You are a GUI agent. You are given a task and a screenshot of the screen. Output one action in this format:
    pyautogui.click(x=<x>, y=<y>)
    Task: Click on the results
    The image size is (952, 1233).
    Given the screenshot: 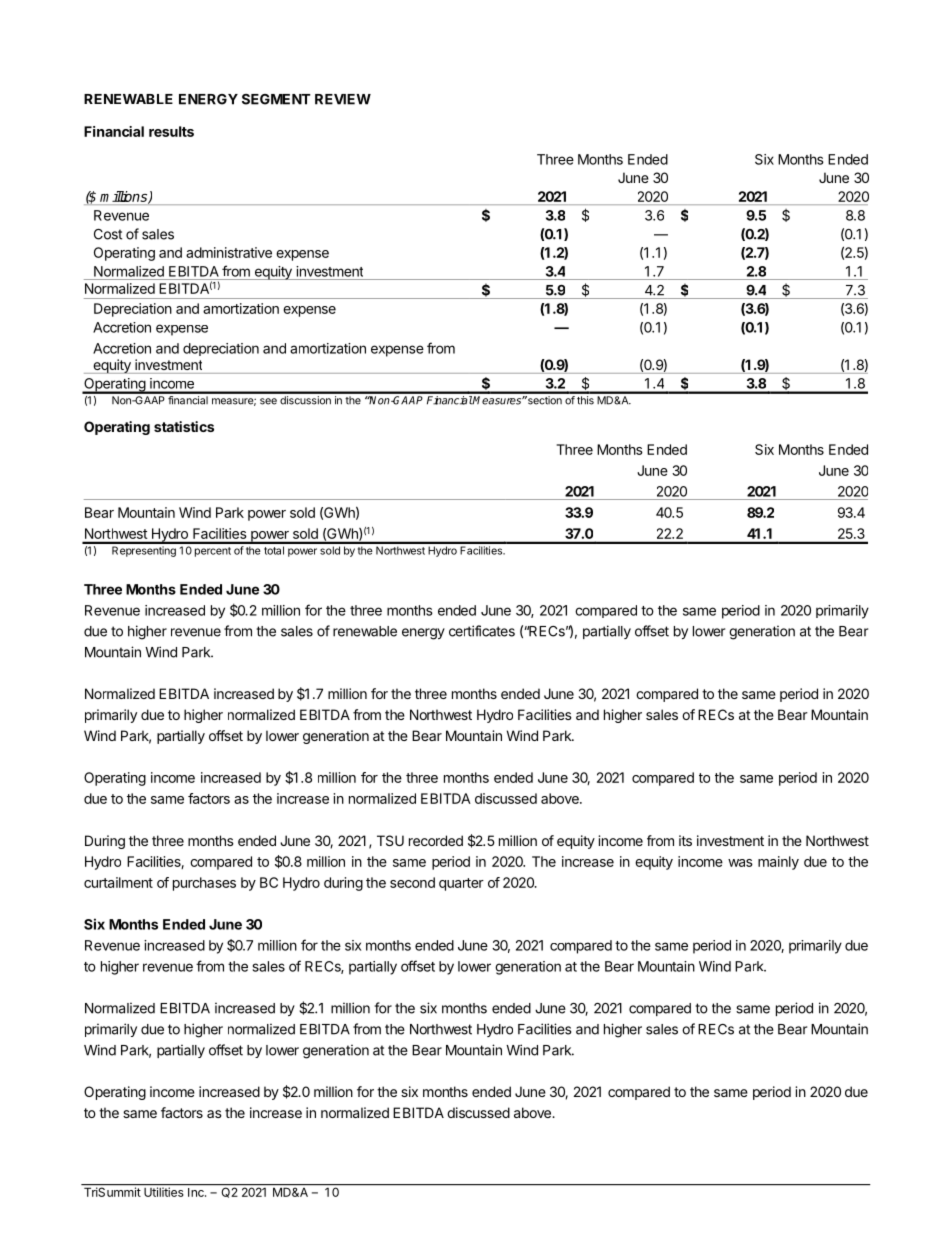 What is the action you would take?
    pyautogui.click(x=171, y=131)
